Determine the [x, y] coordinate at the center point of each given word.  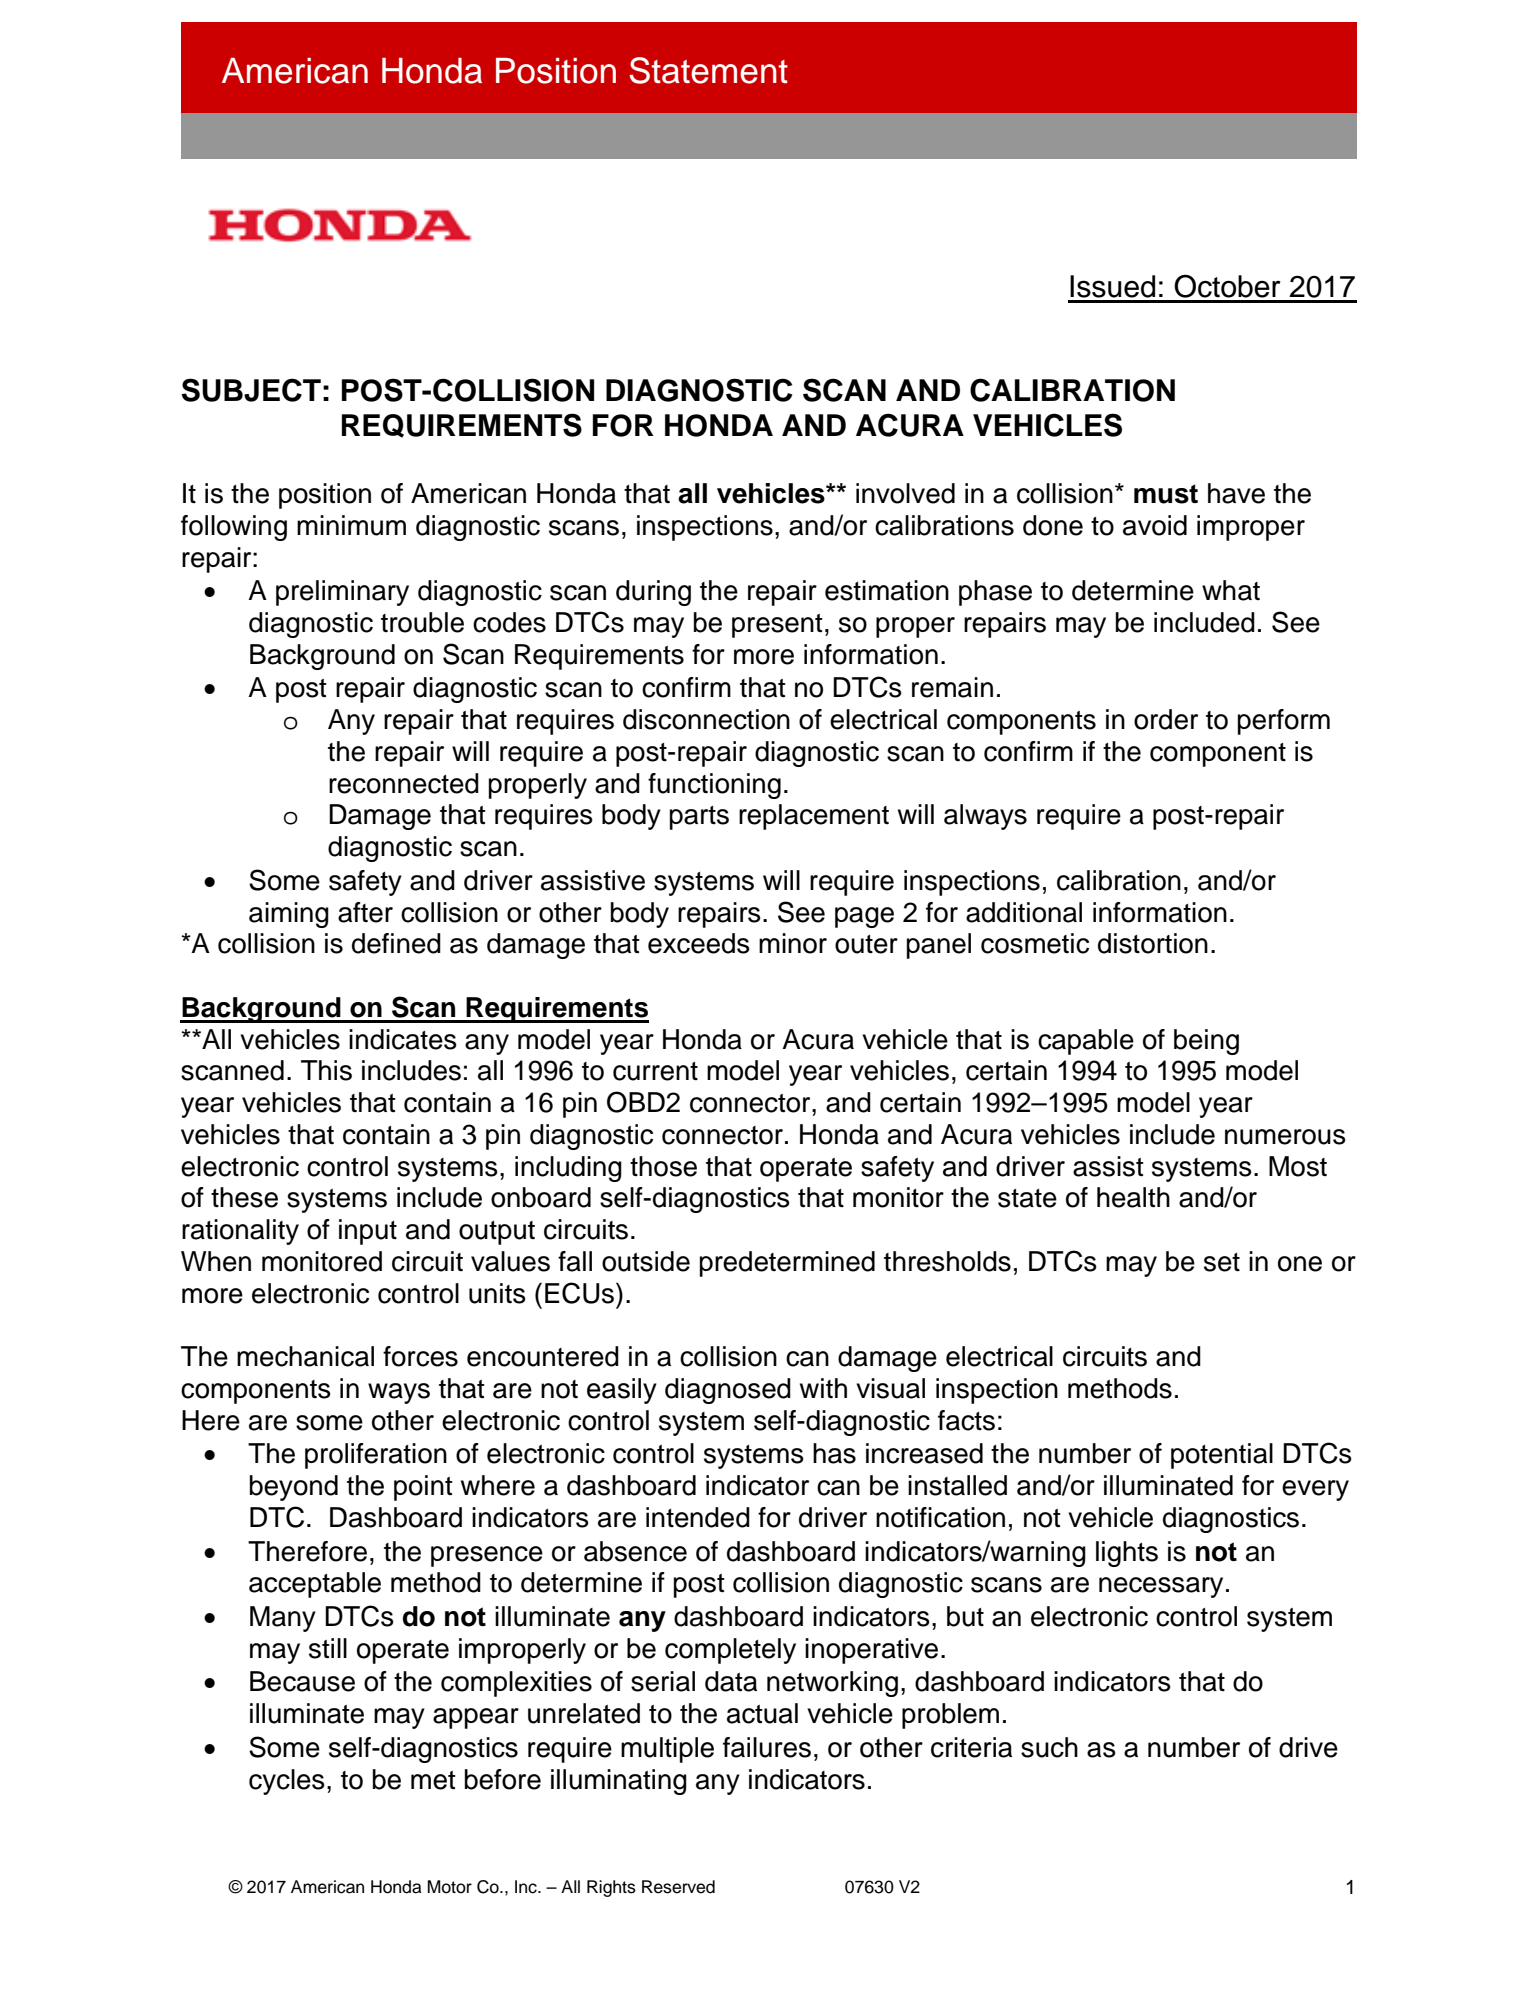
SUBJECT [251, 390]
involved [905, 493]
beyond [294, 1488]
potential [1222, 1456]
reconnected [404, 783]
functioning [714, 786]
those [663, 1166]
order [1166, 719]
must [1166, 494]
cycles [287, 1782]
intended [698, 1517]
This [326, 1070]
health [1133, 1197]
